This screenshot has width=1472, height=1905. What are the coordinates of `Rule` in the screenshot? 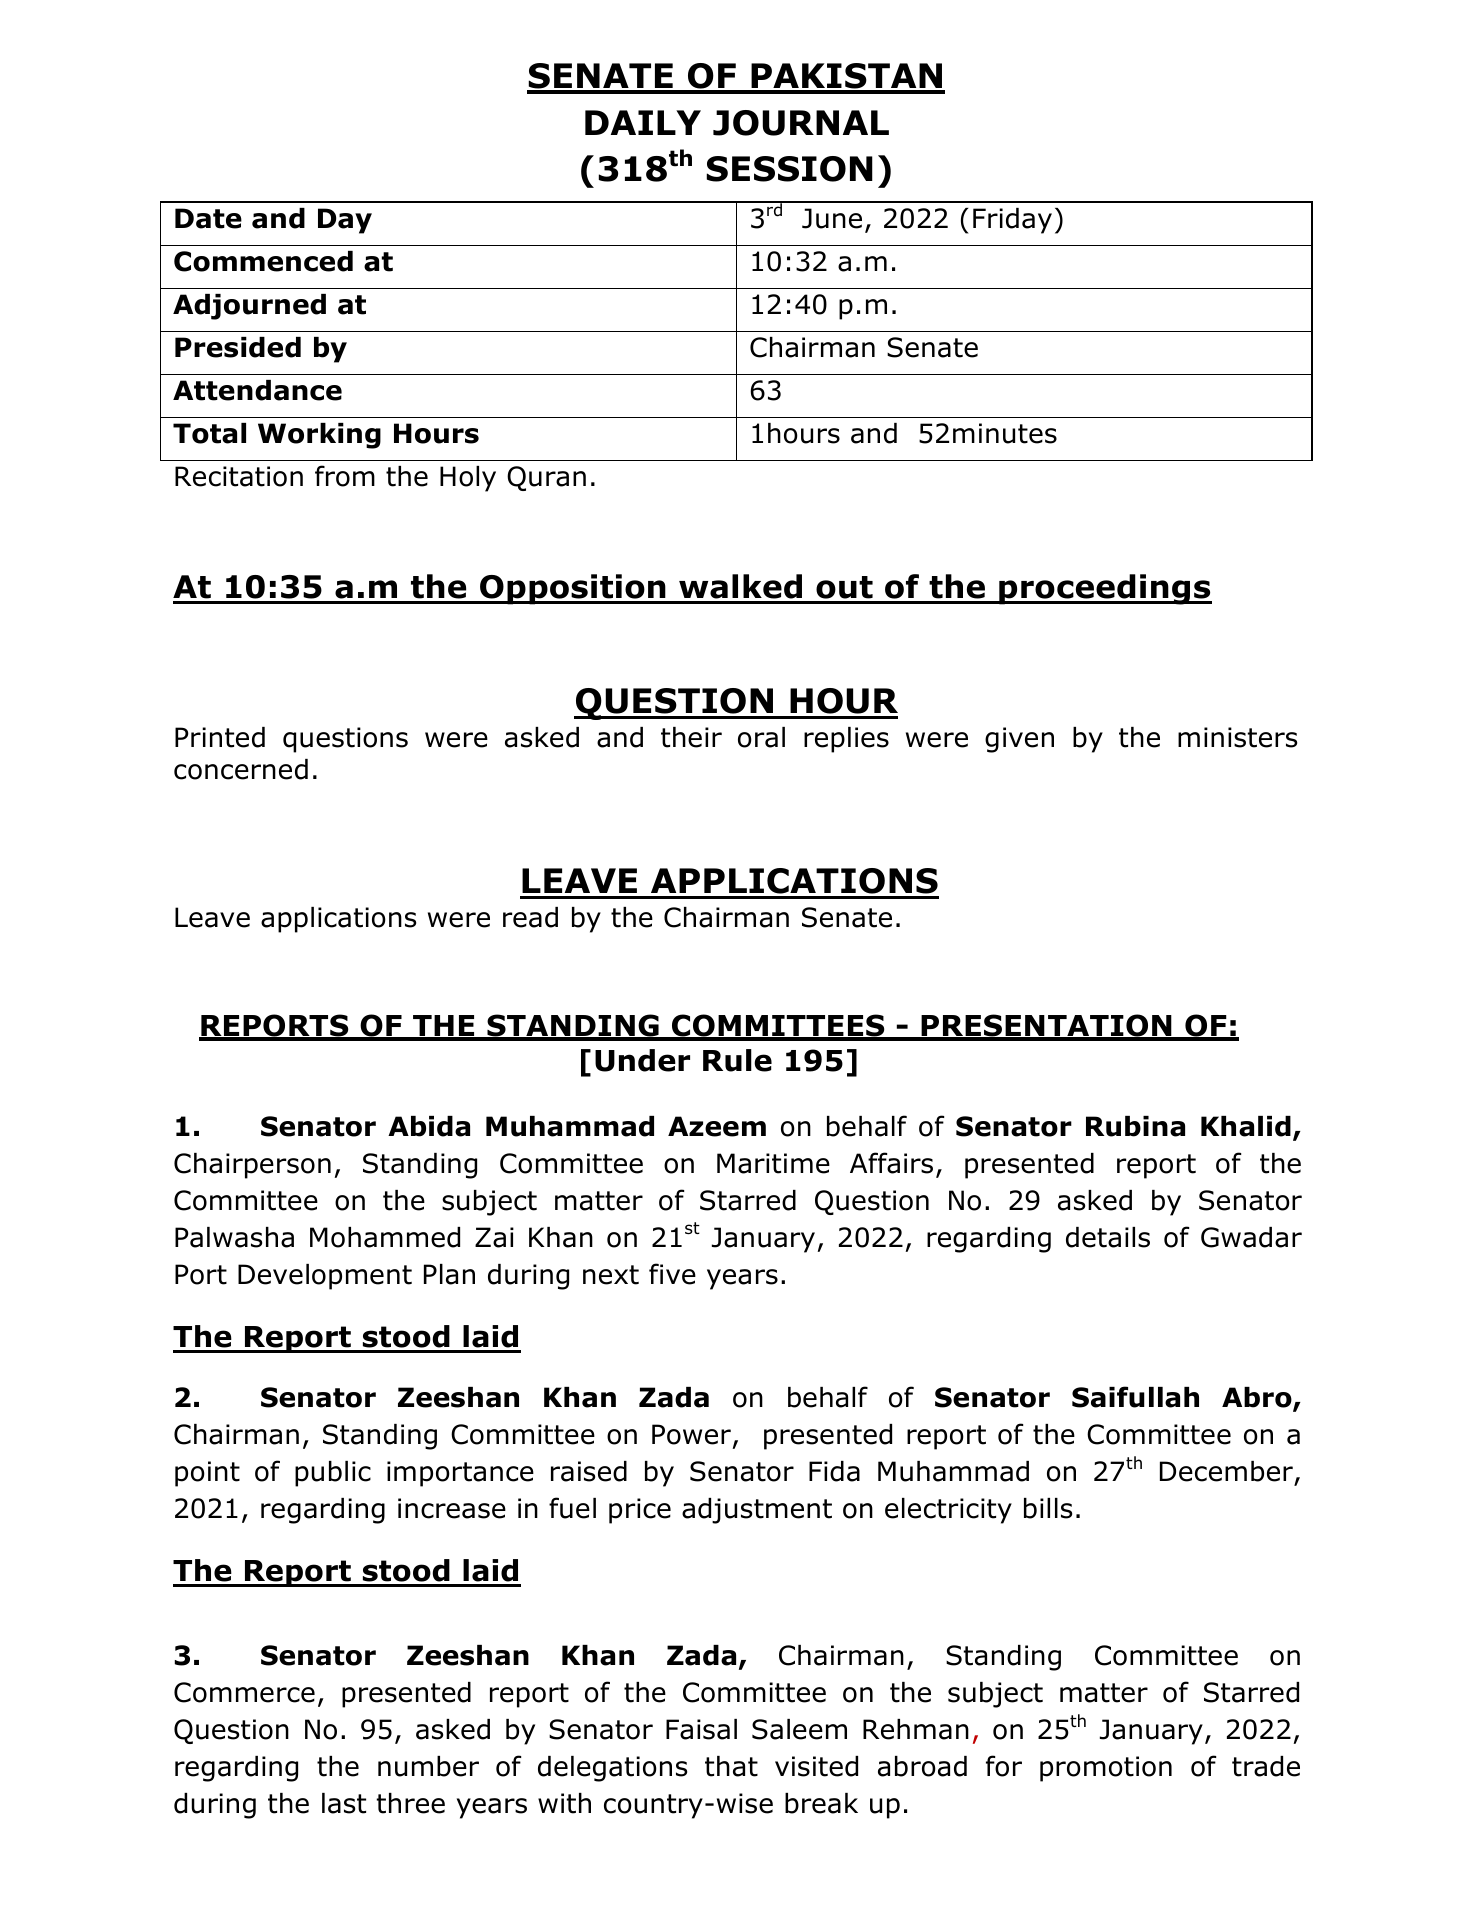 It's located at (737, 1060).
